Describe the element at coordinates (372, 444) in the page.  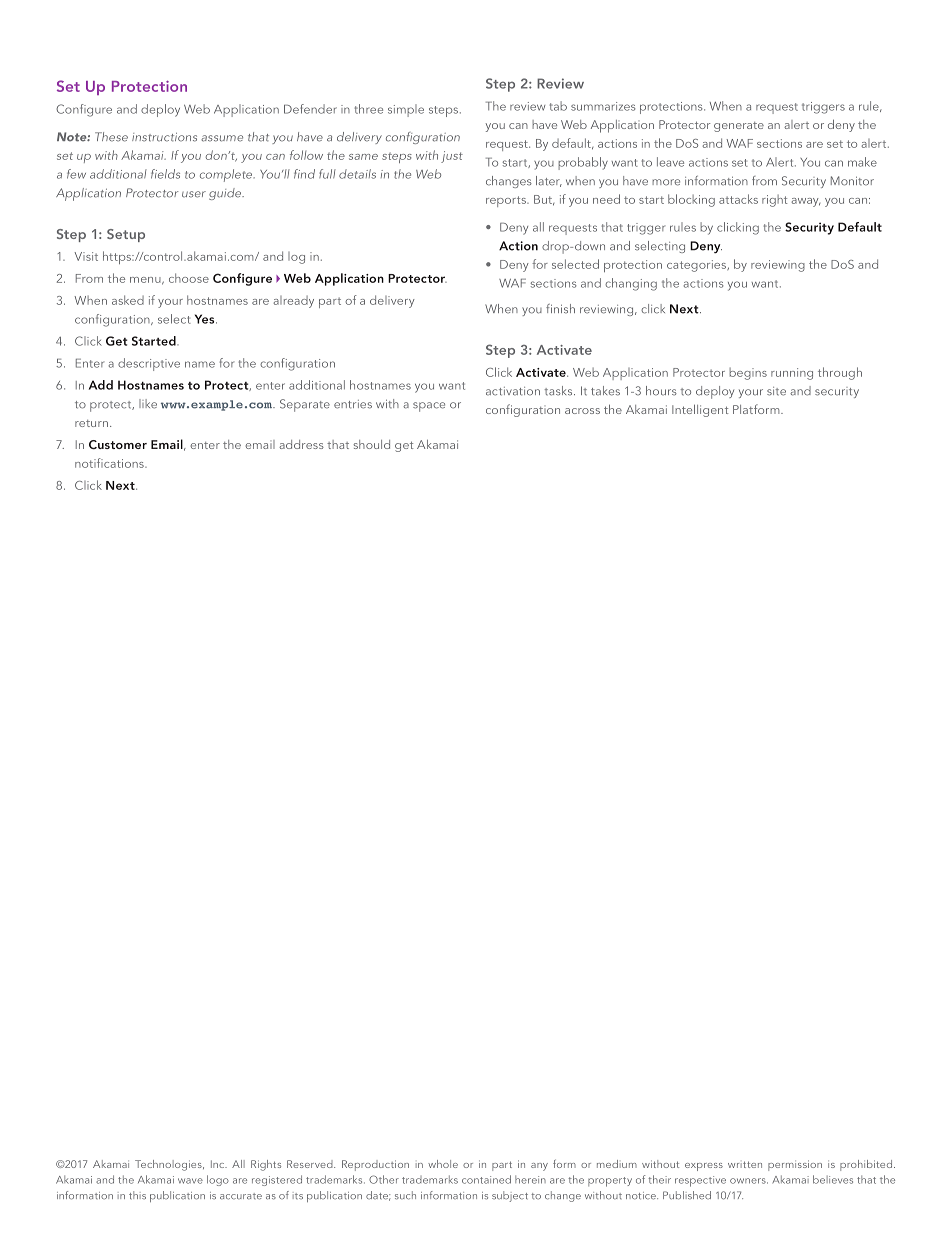
I see `should` at that location.
